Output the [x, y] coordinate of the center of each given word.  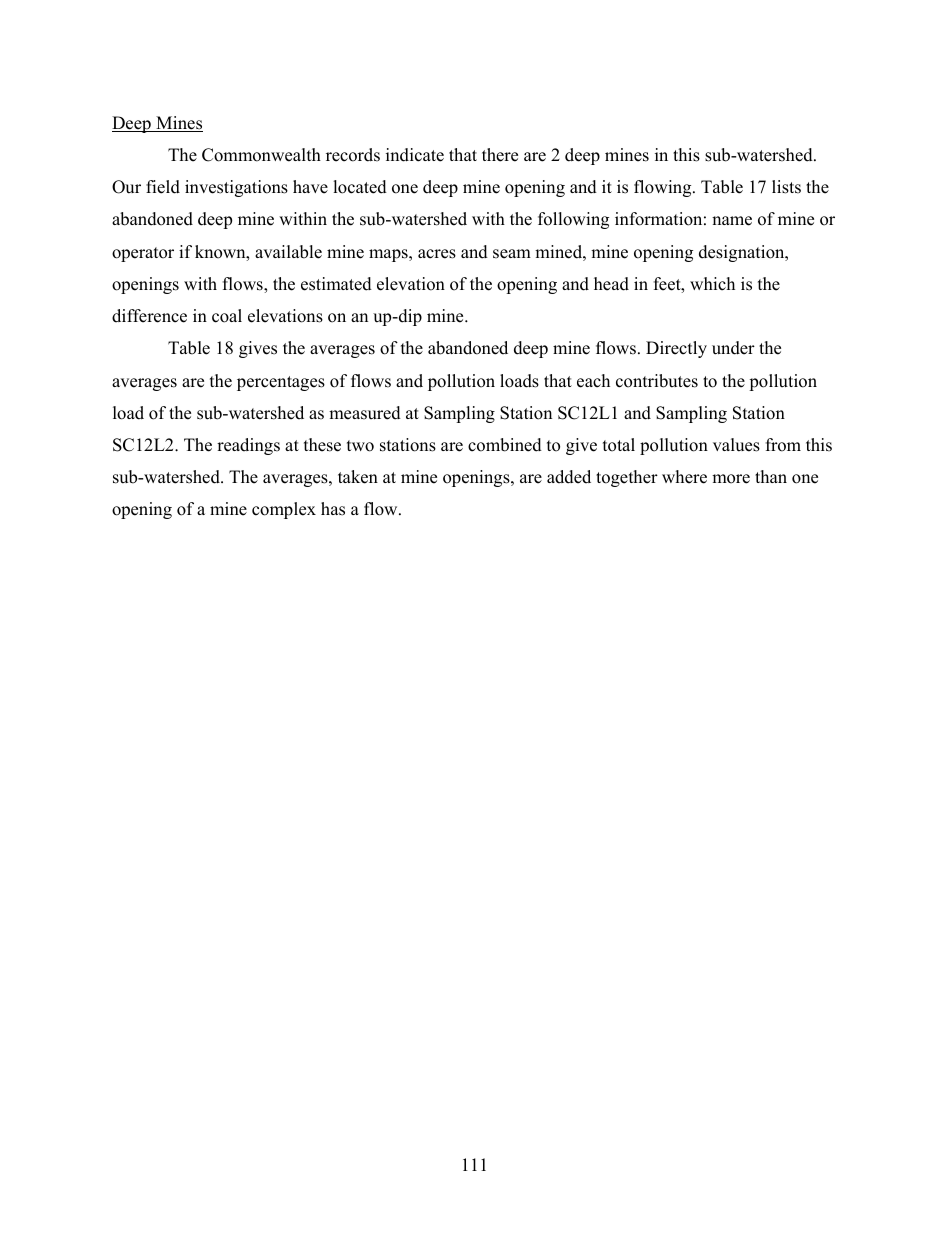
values [736, 445]
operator [143, 254]
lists [786, 187]
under [733, 348]
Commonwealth [261, 155]
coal [227, 316]
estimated [336, 284]
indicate [415, 155]
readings [248, 446]
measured [365, 413]
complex [284, 510]
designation [743, 253]
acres [437, 254]
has [333, 509]
